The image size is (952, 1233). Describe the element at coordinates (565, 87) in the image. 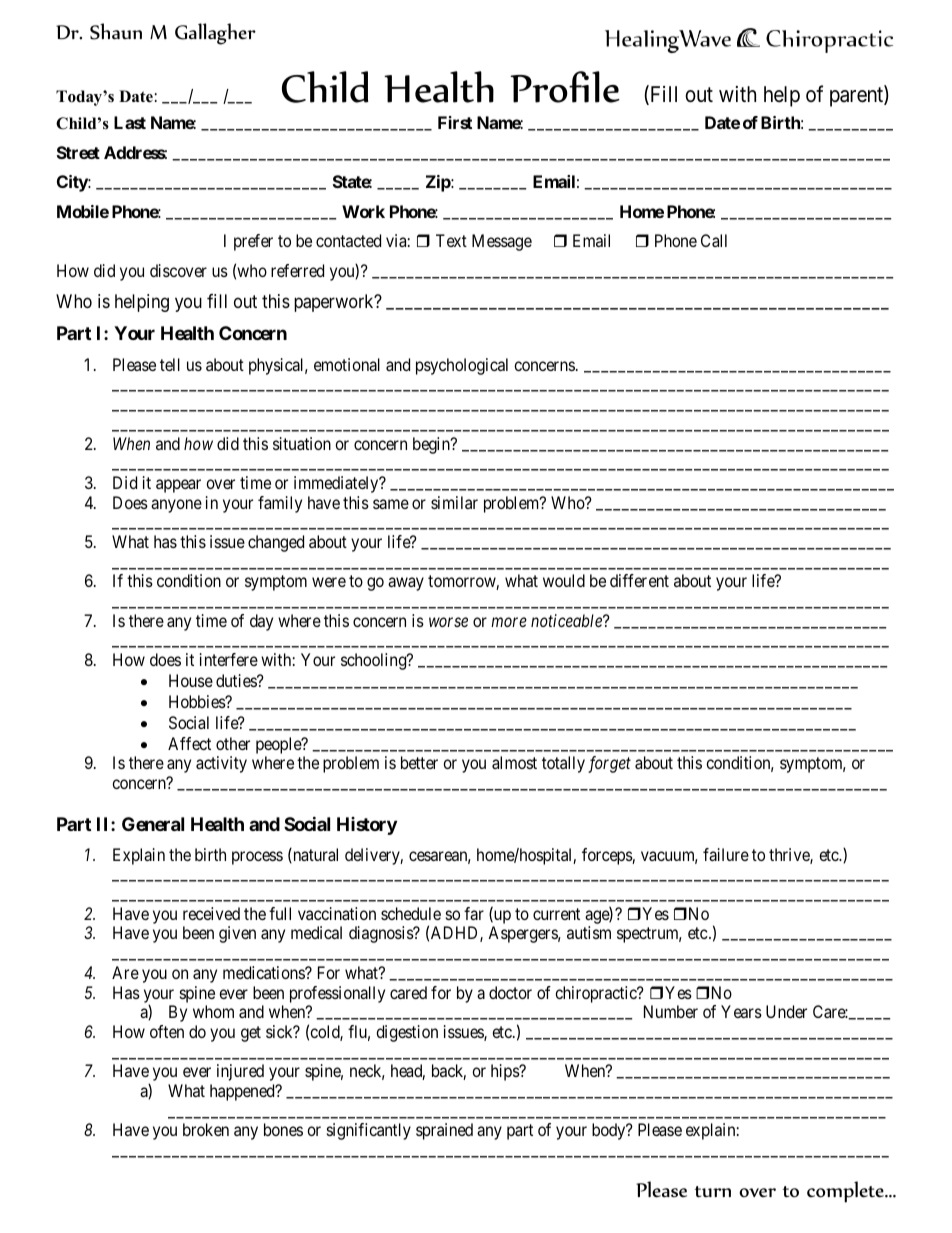

I see `Profile` at that location.
